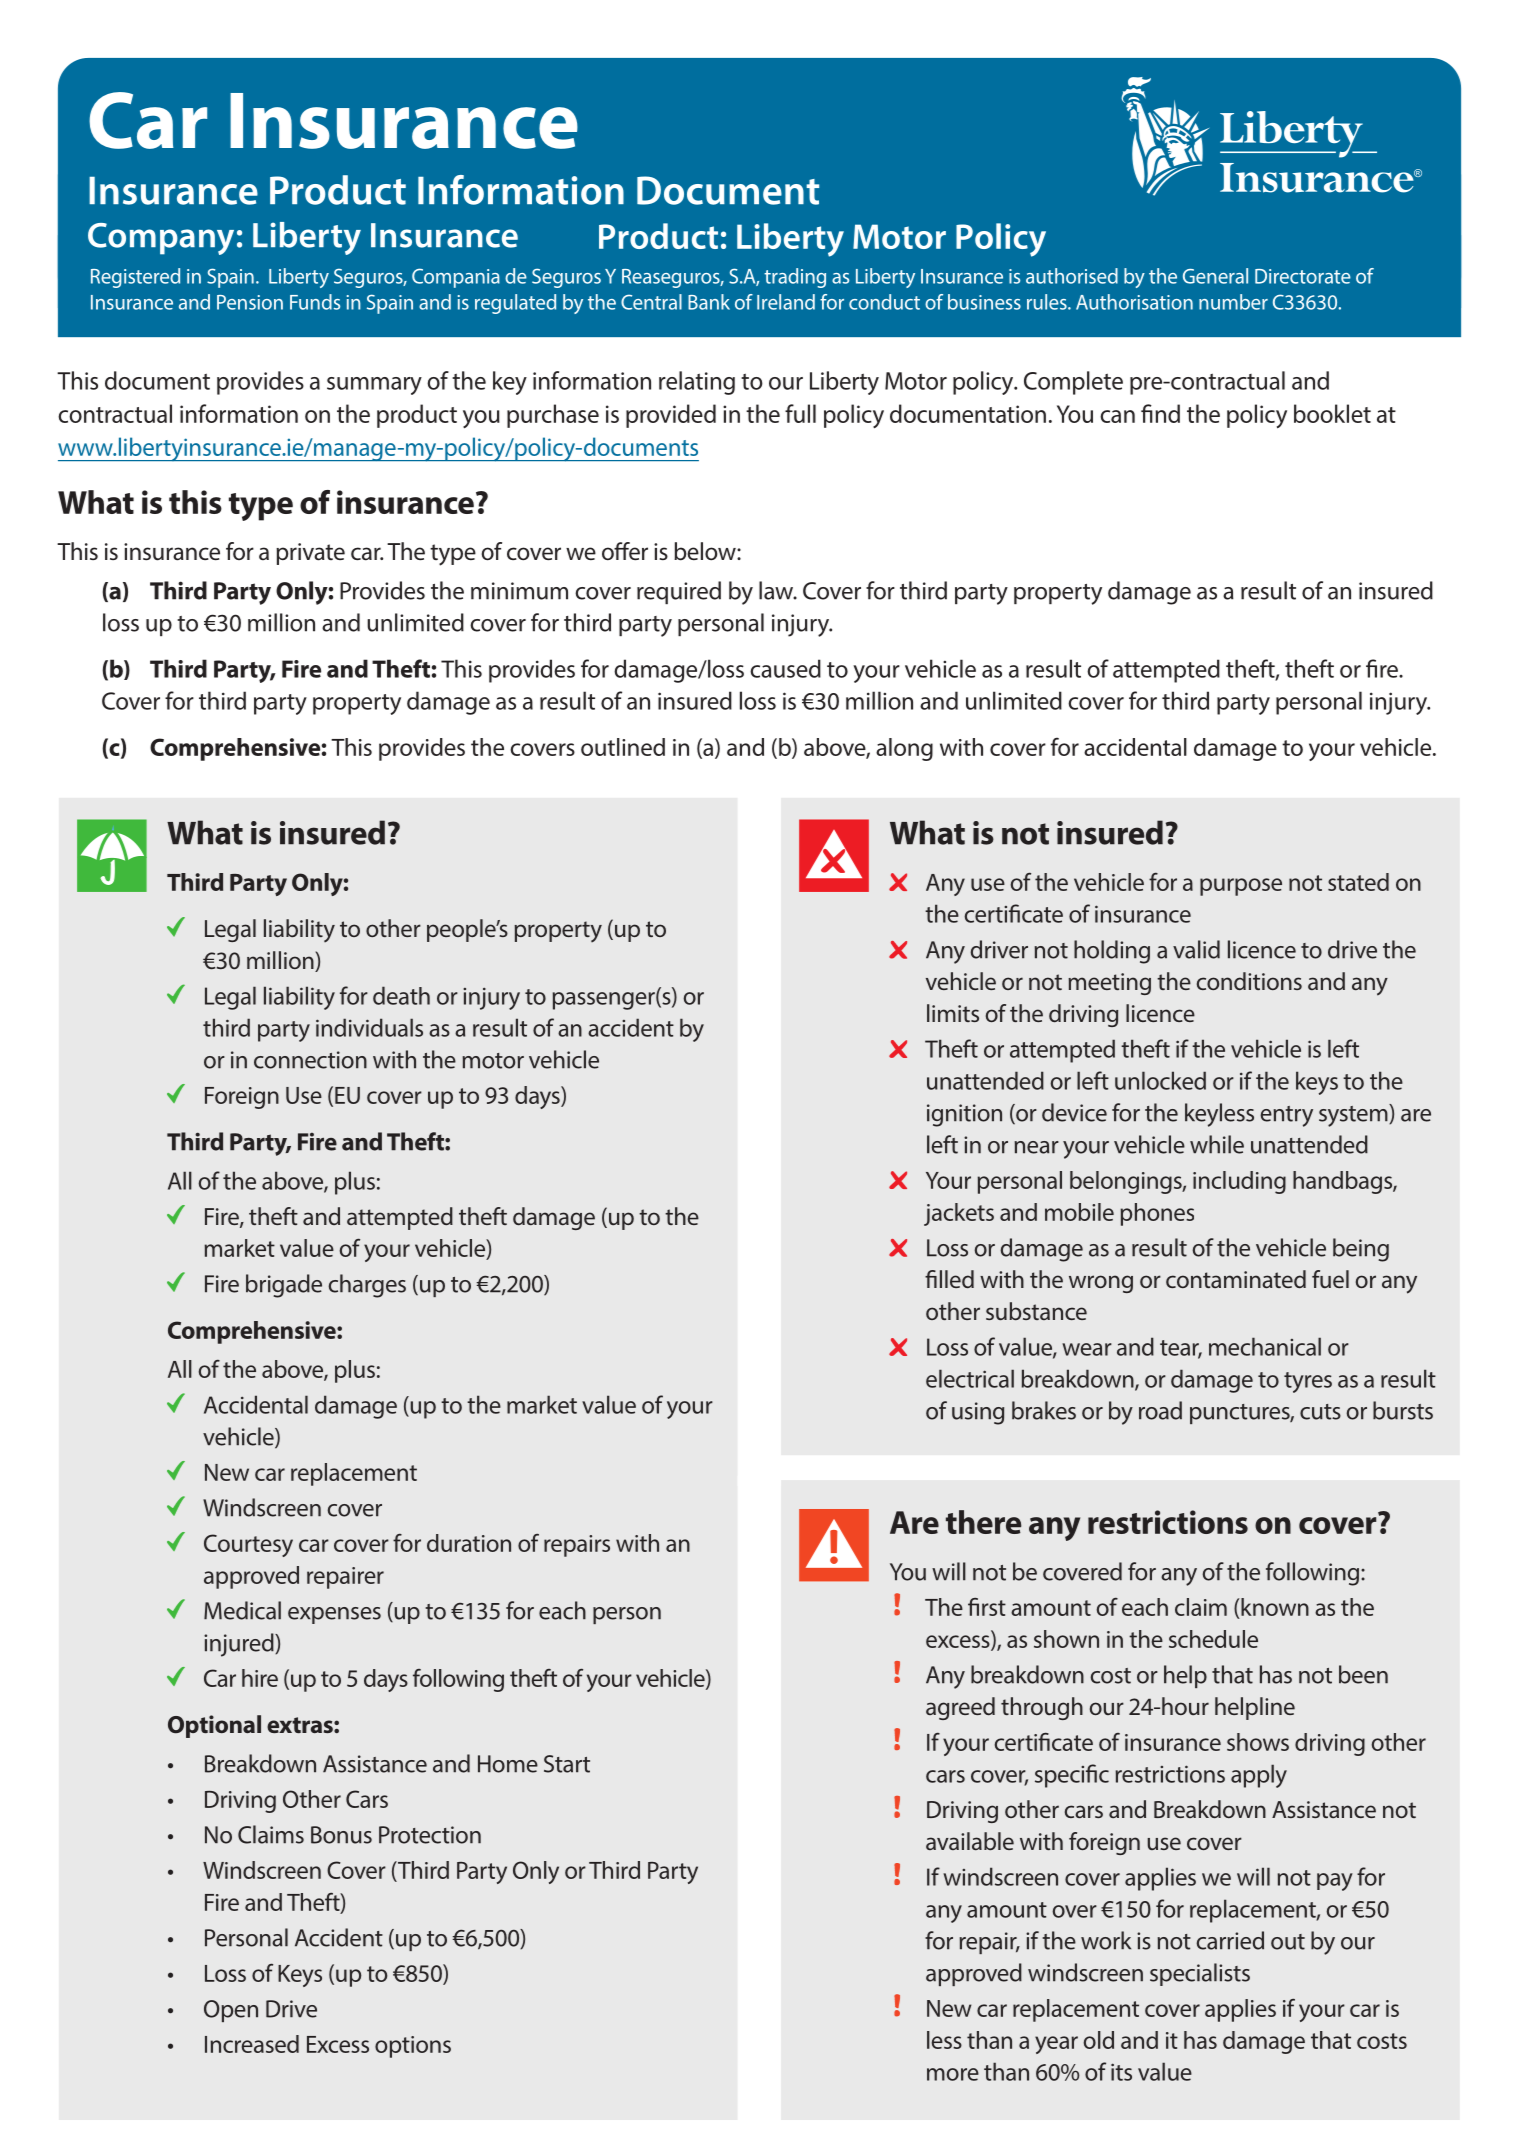  Describe the element at coordinates (1233, 302) in the document. I see `number` at that location.
